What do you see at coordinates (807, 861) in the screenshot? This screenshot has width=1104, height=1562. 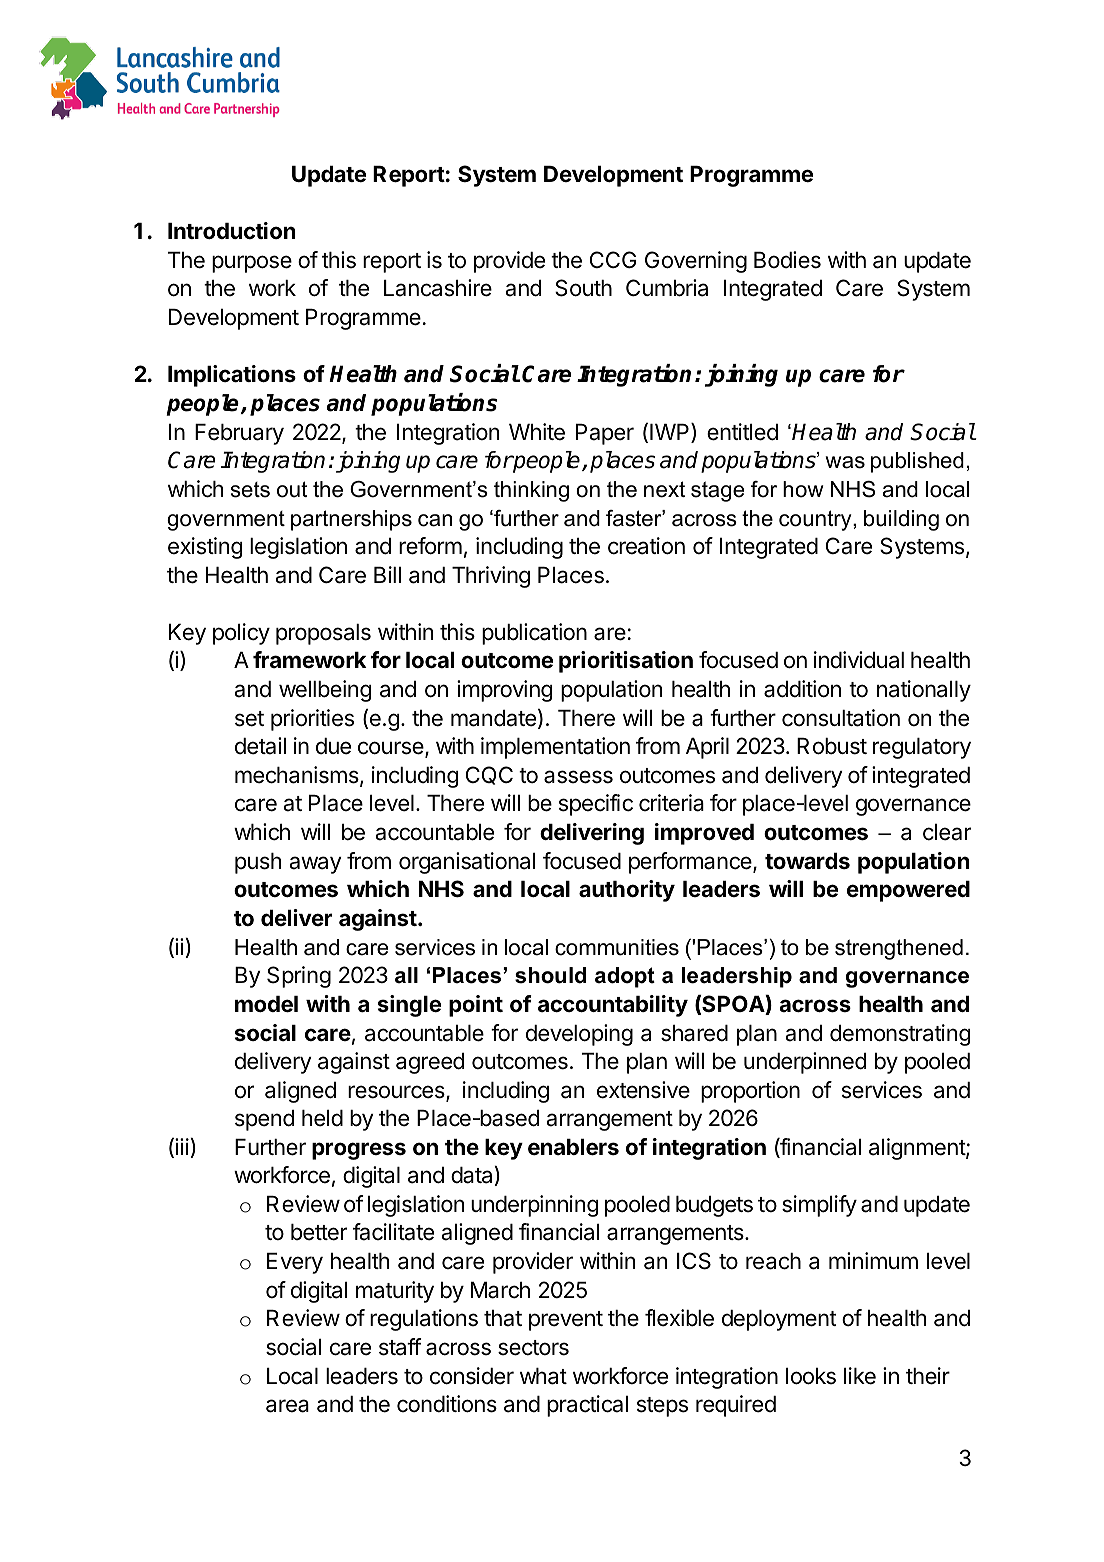 I see `towards` at bounding box center [807, 861].
